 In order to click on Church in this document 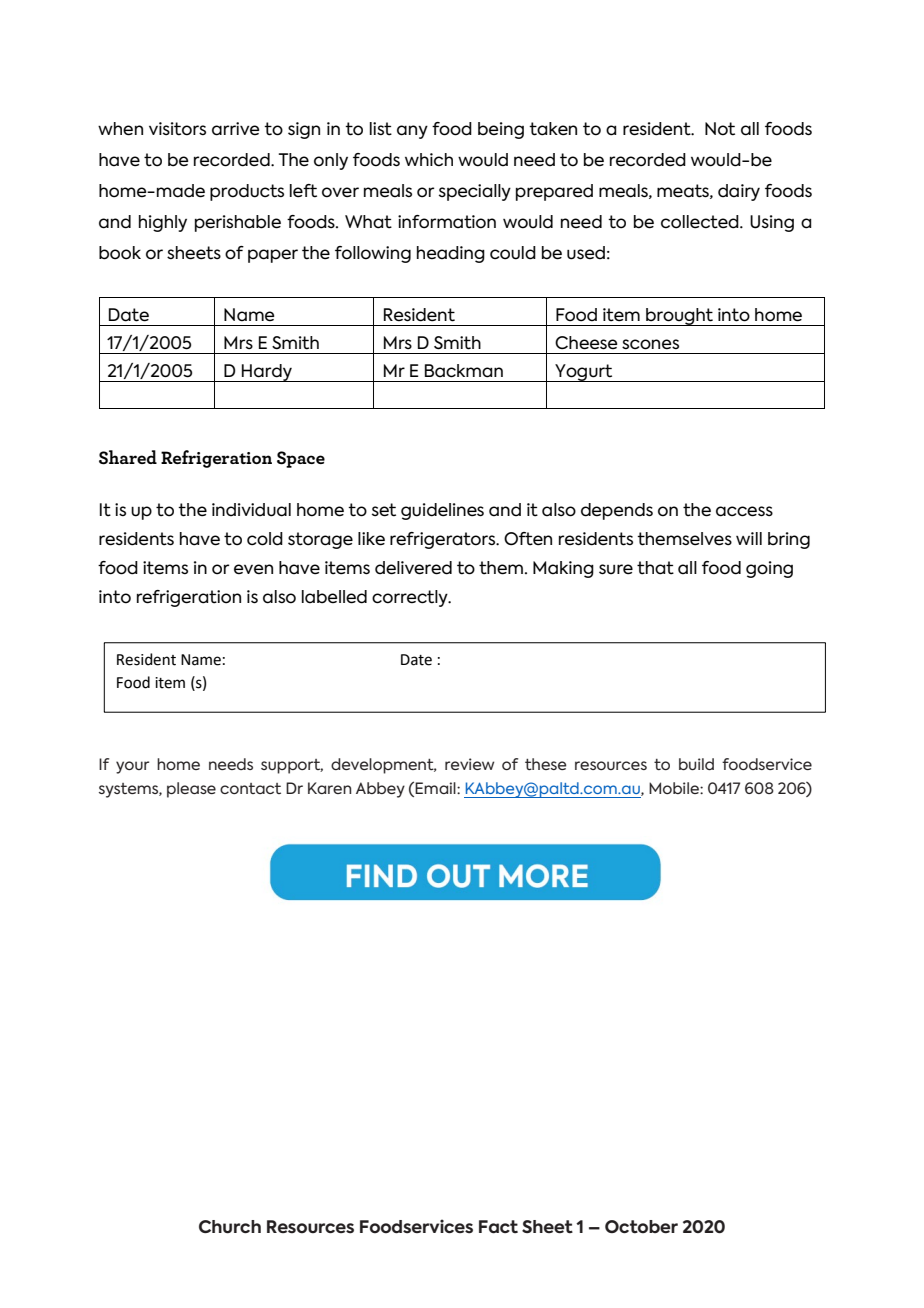, I will do `click(230, 1227)`.
